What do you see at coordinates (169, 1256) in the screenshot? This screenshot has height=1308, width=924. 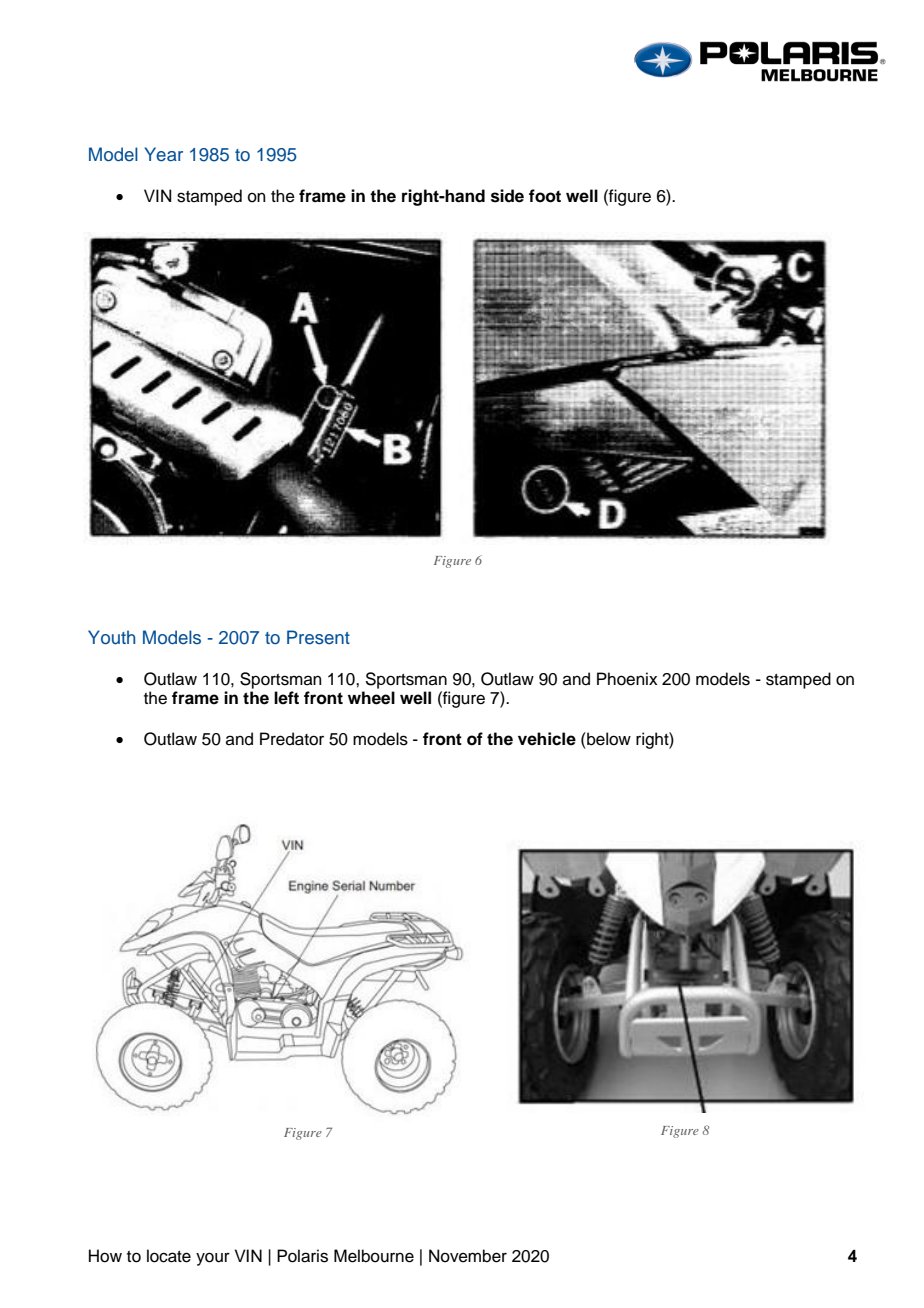 I see `locate` at bounding box center [169, 1256].
